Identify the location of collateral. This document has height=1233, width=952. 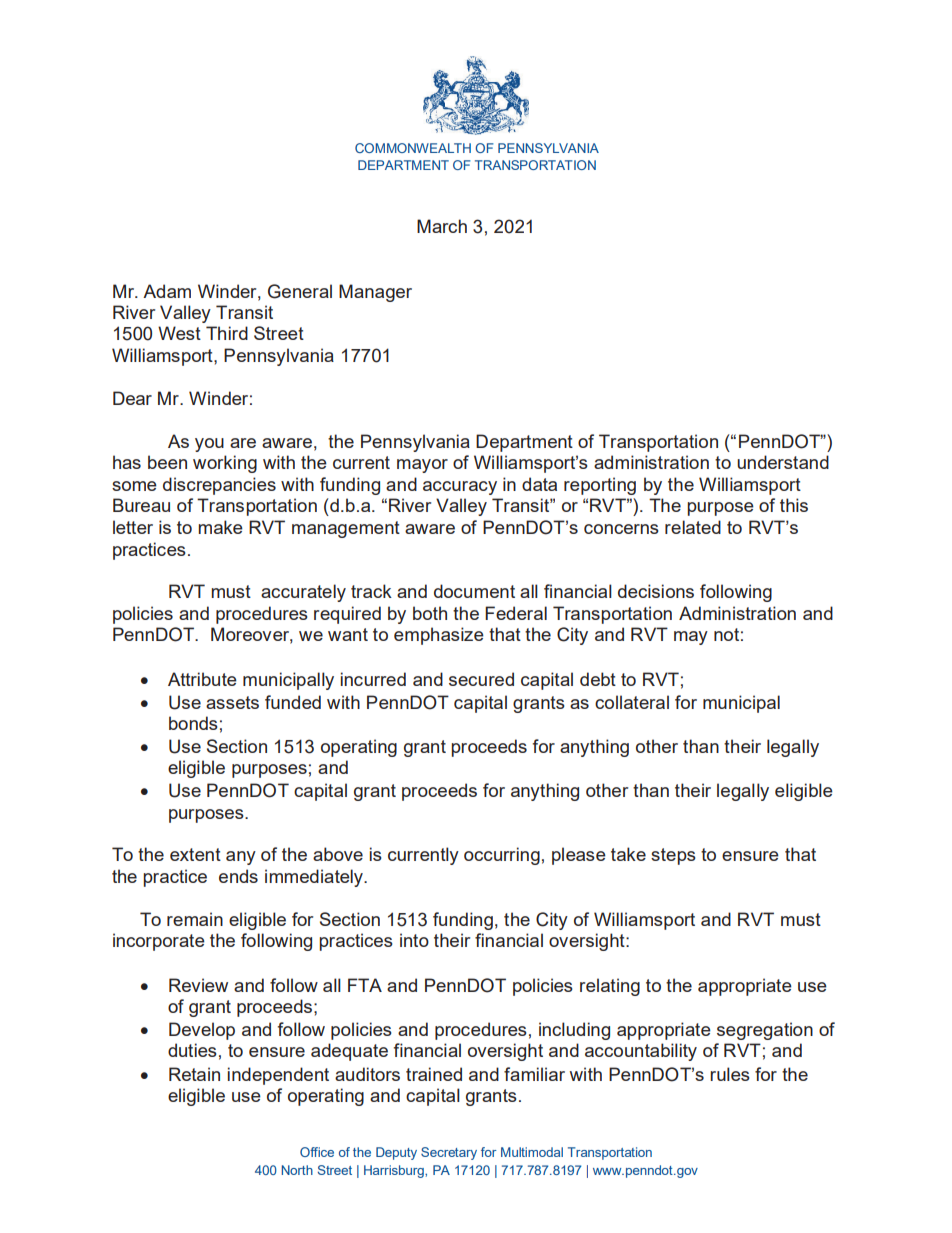
(632, 702).
